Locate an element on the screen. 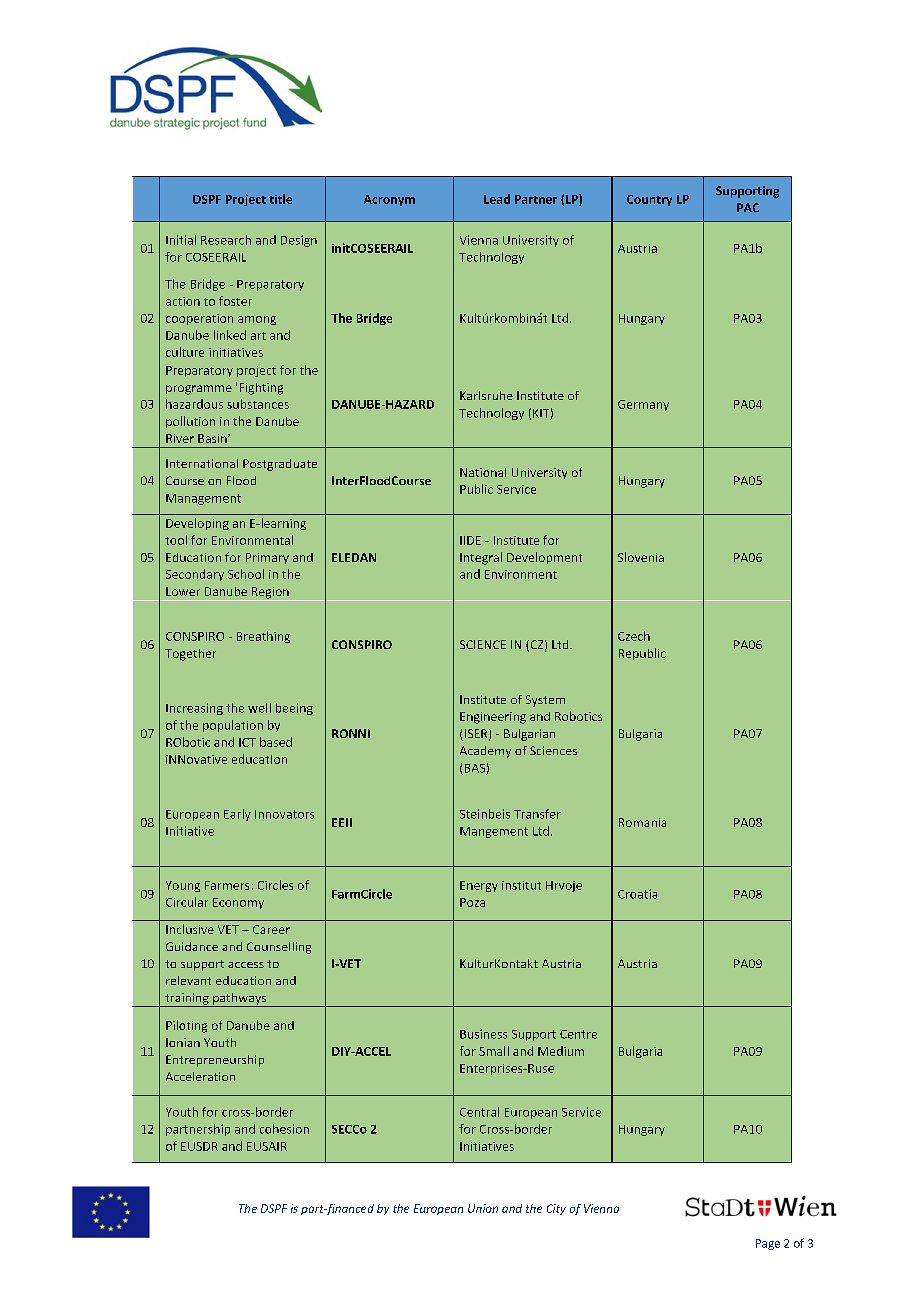 This screenshot has height=1308, width=924. PAC is located at coordinates (748, 207).
